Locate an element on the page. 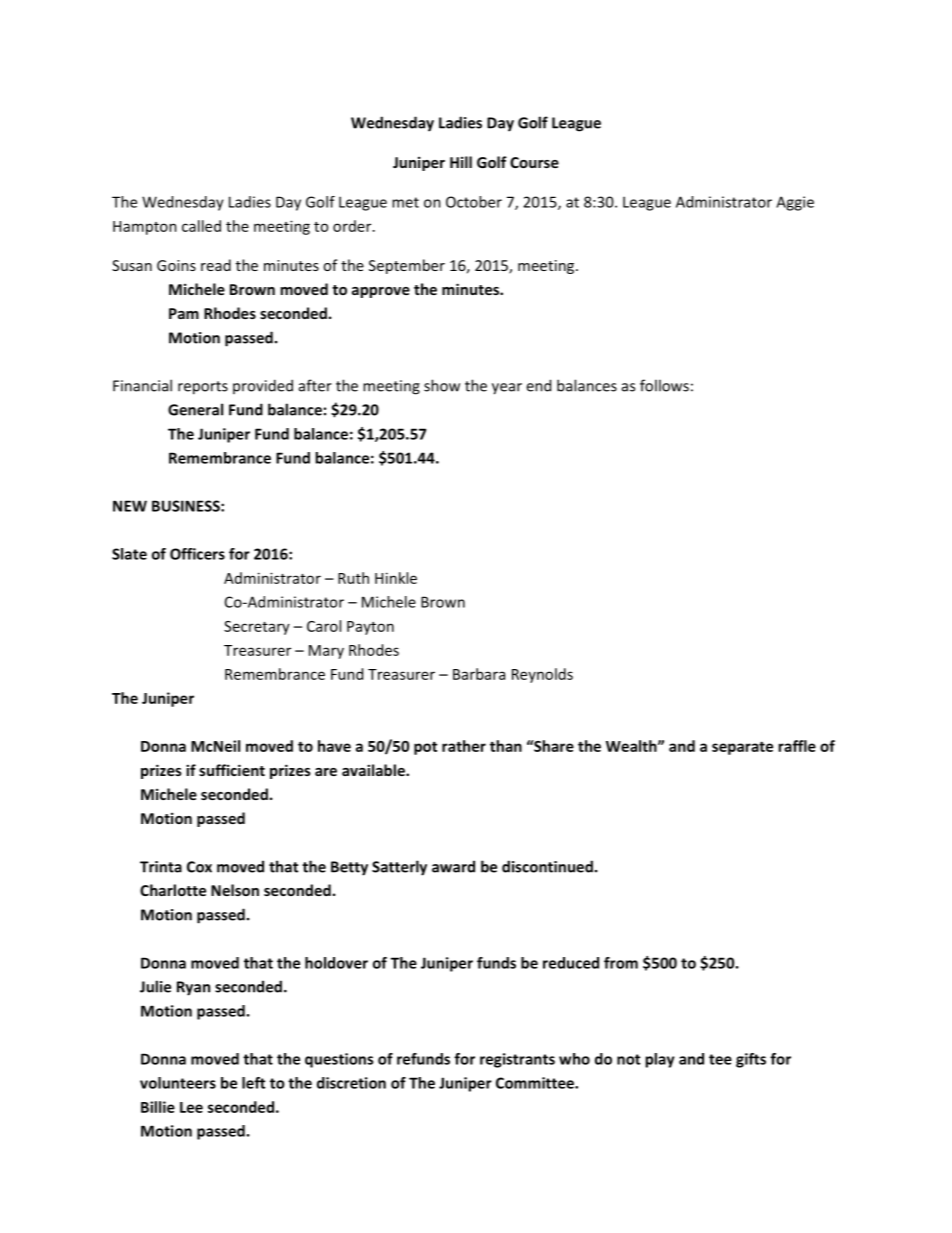 The image size is (952, 1233). Cox is located at coordinates (199, 867).
